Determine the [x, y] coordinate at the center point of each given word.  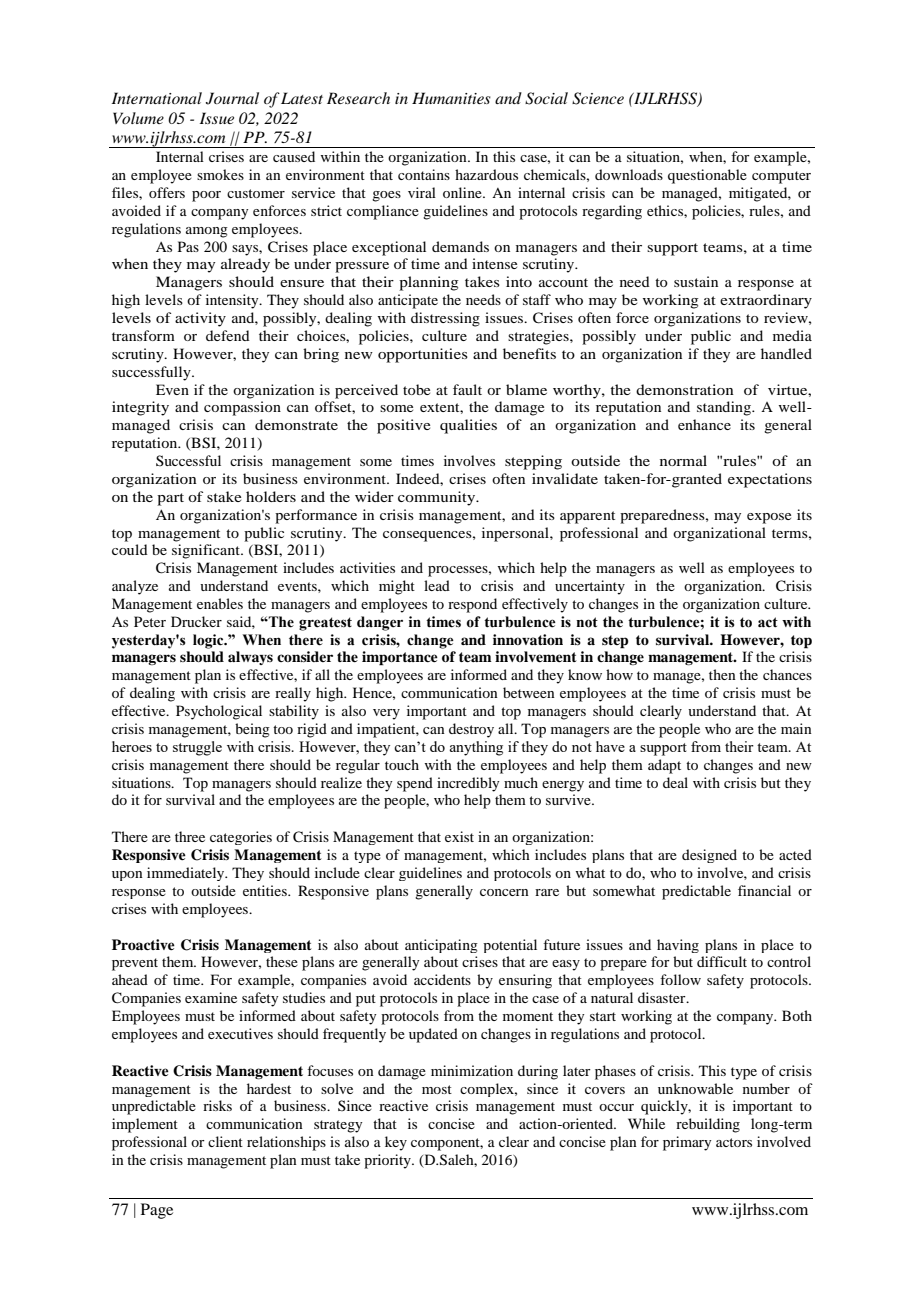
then [722, 674]
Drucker [196, 621]
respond [472, 605]
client [225, 1141]
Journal [232, 98]
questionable [707, 176]
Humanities [451, 98]
